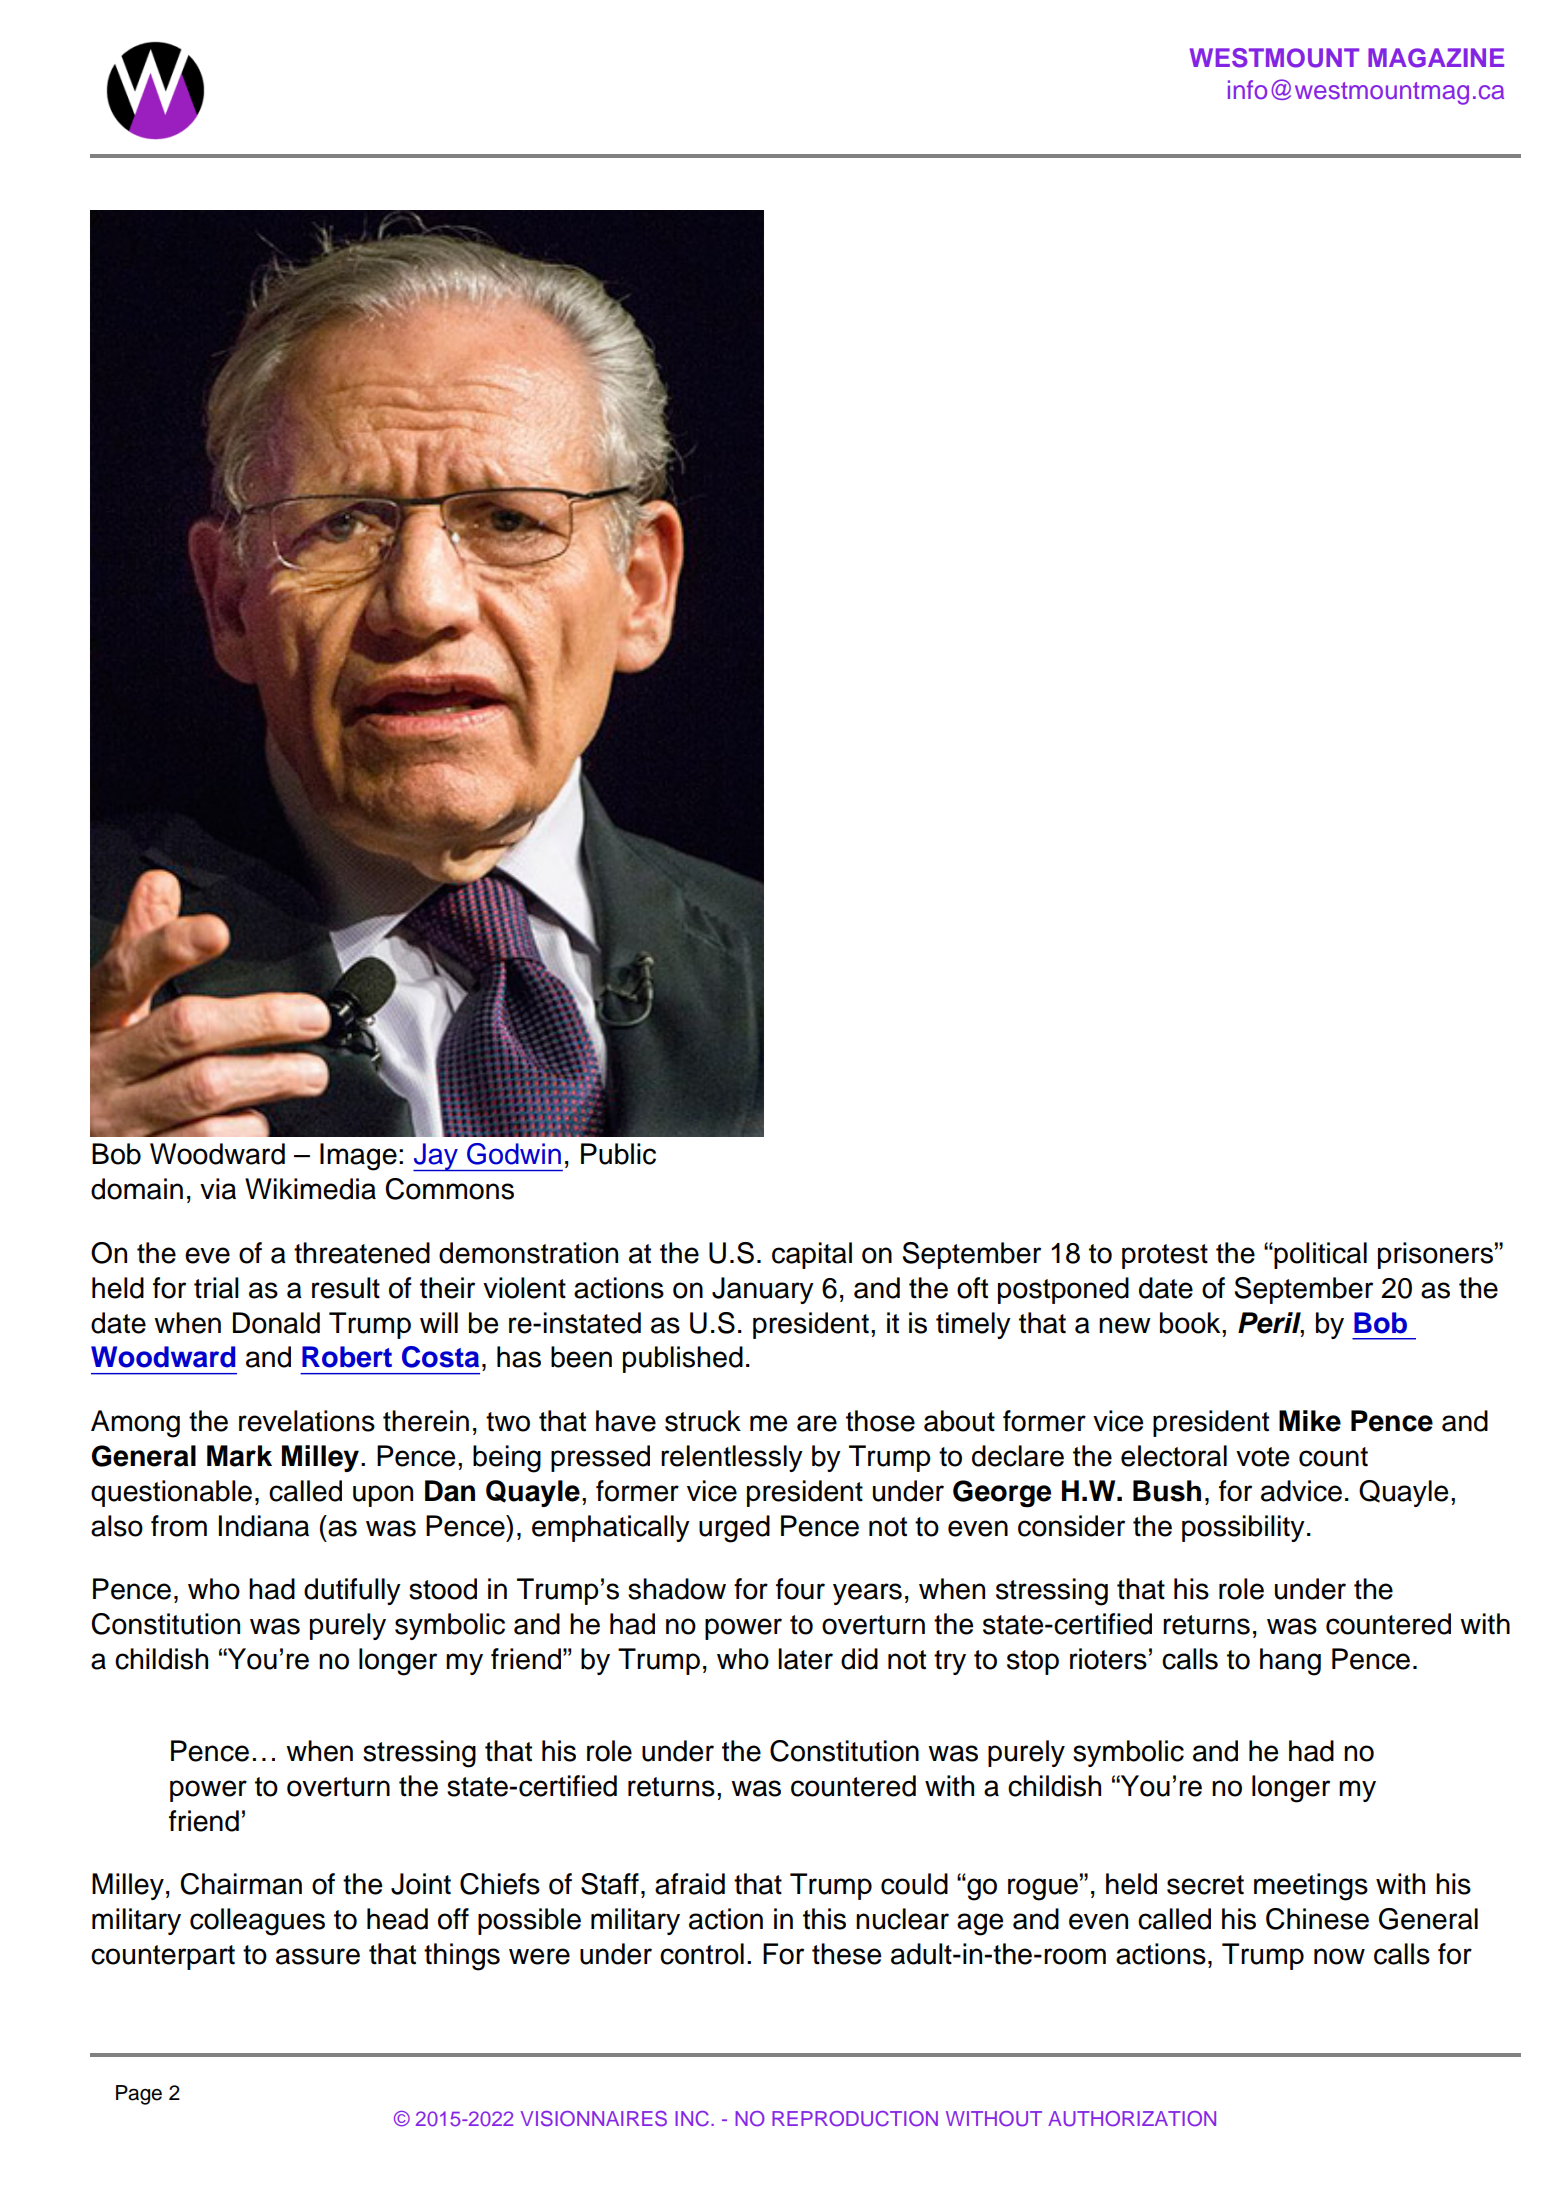  What do you see at coordinates (436, 1157) in the screenshot?
I see `Jay` at bounding box center [436, 1157].
